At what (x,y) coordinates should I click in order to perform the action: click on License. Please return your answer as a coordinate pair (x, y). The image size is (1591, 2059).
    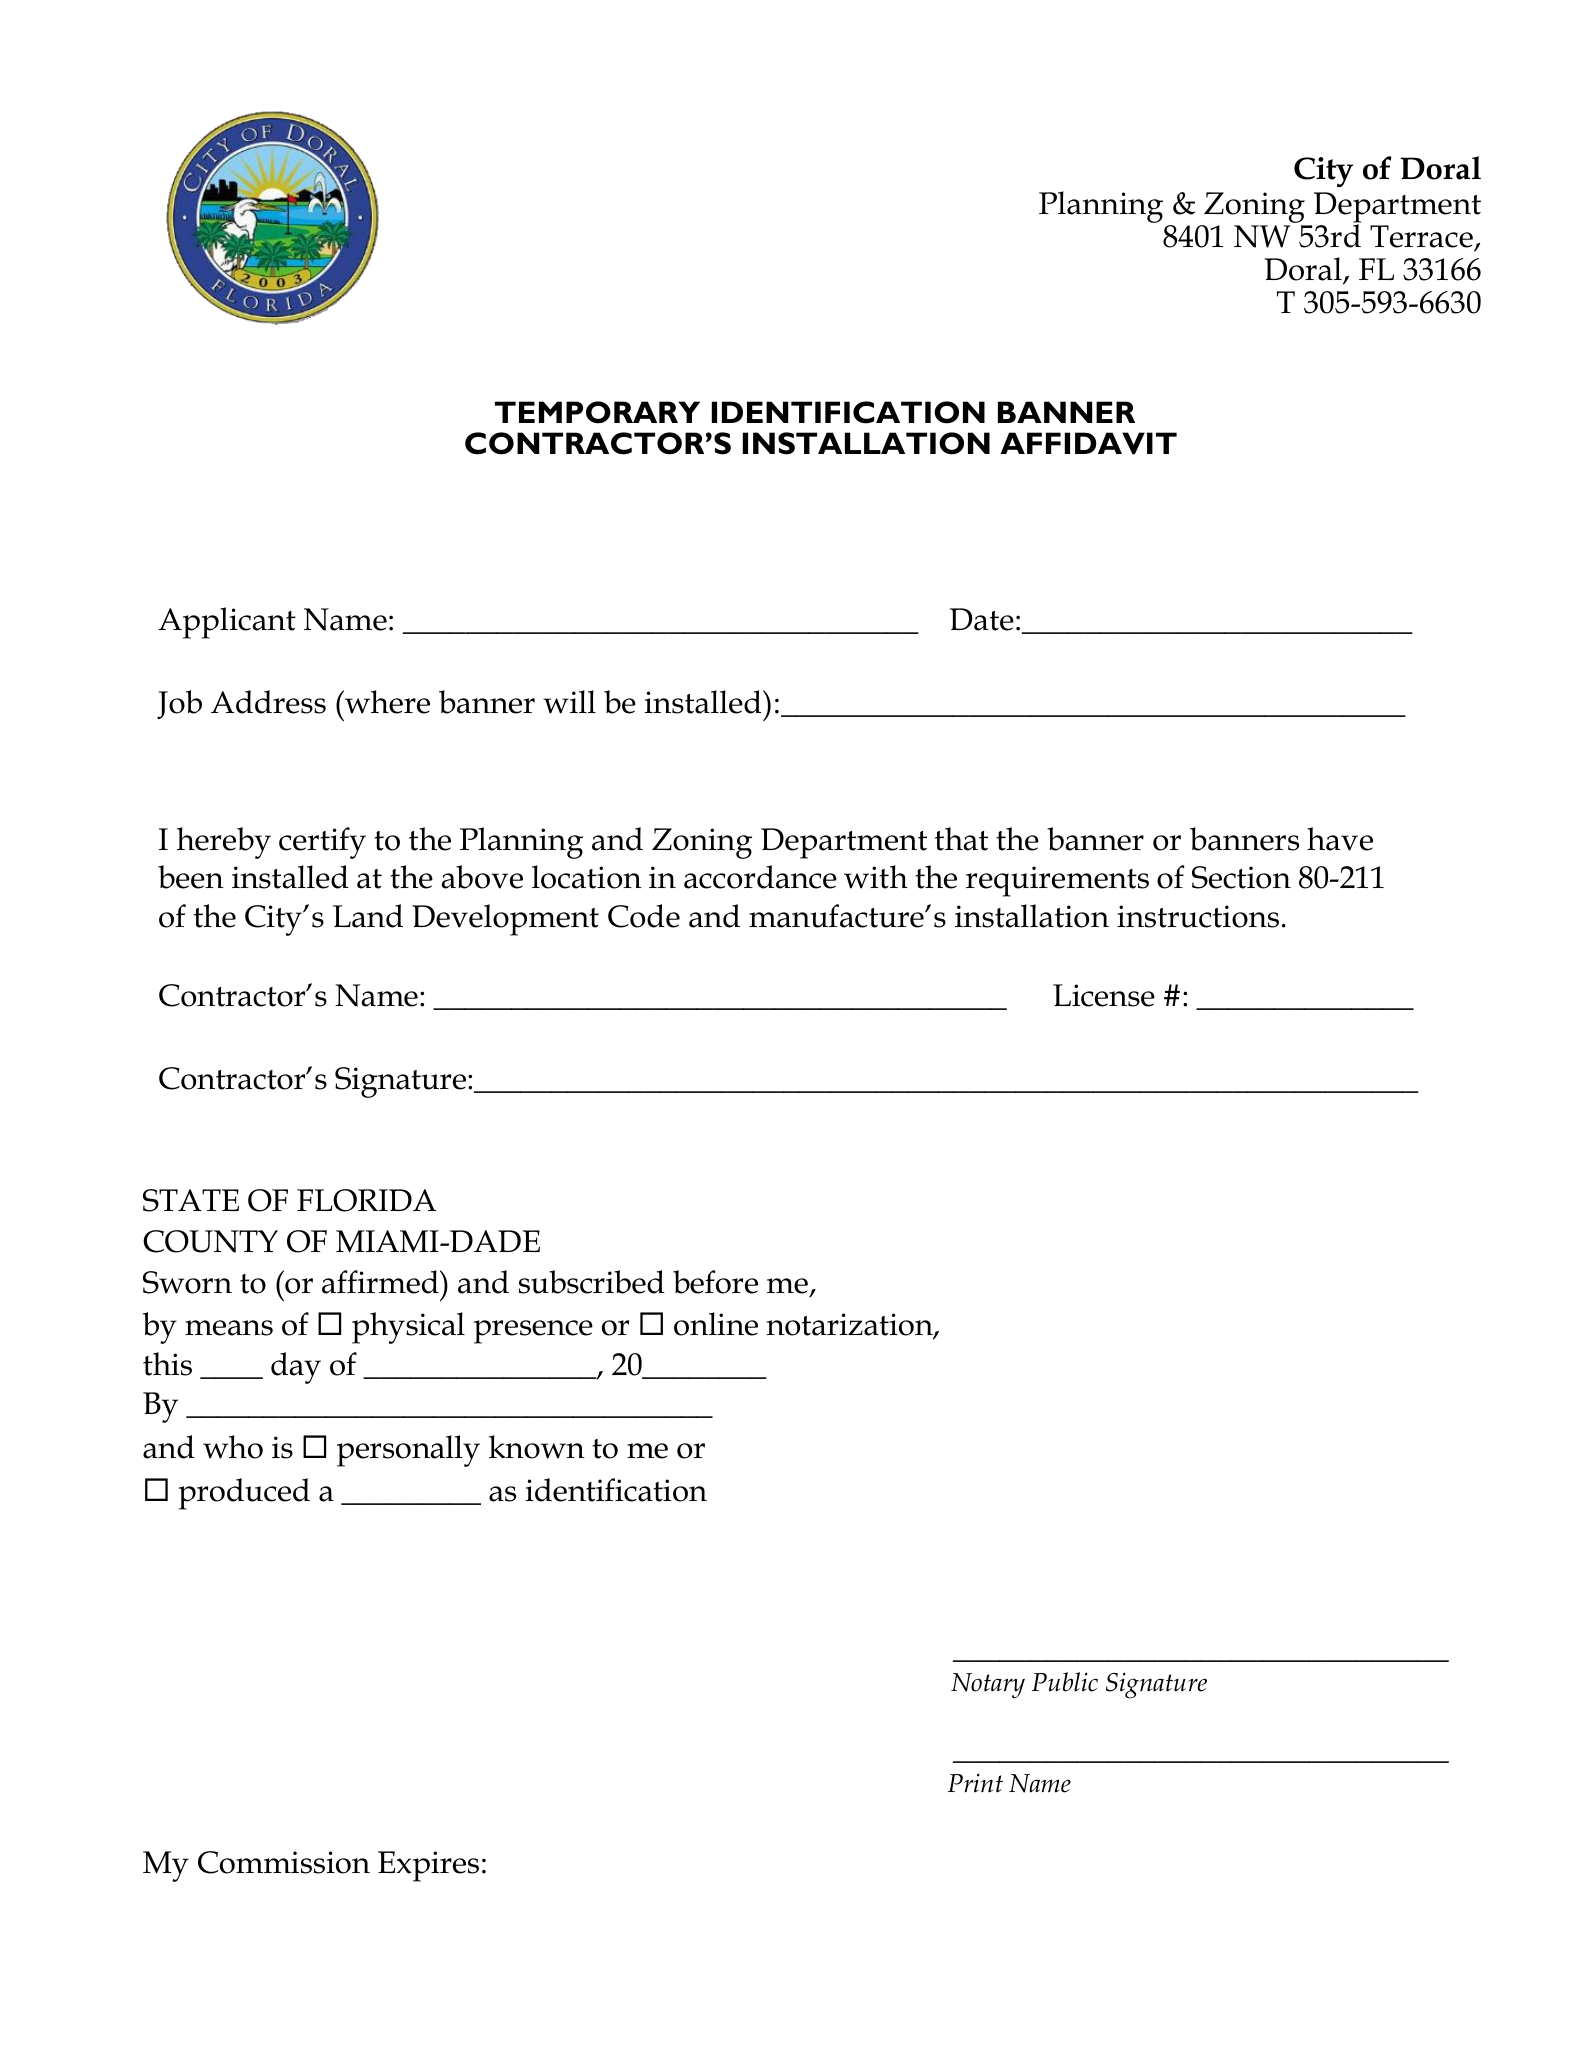
    Looking at the image, I should click on (1104, 995).
